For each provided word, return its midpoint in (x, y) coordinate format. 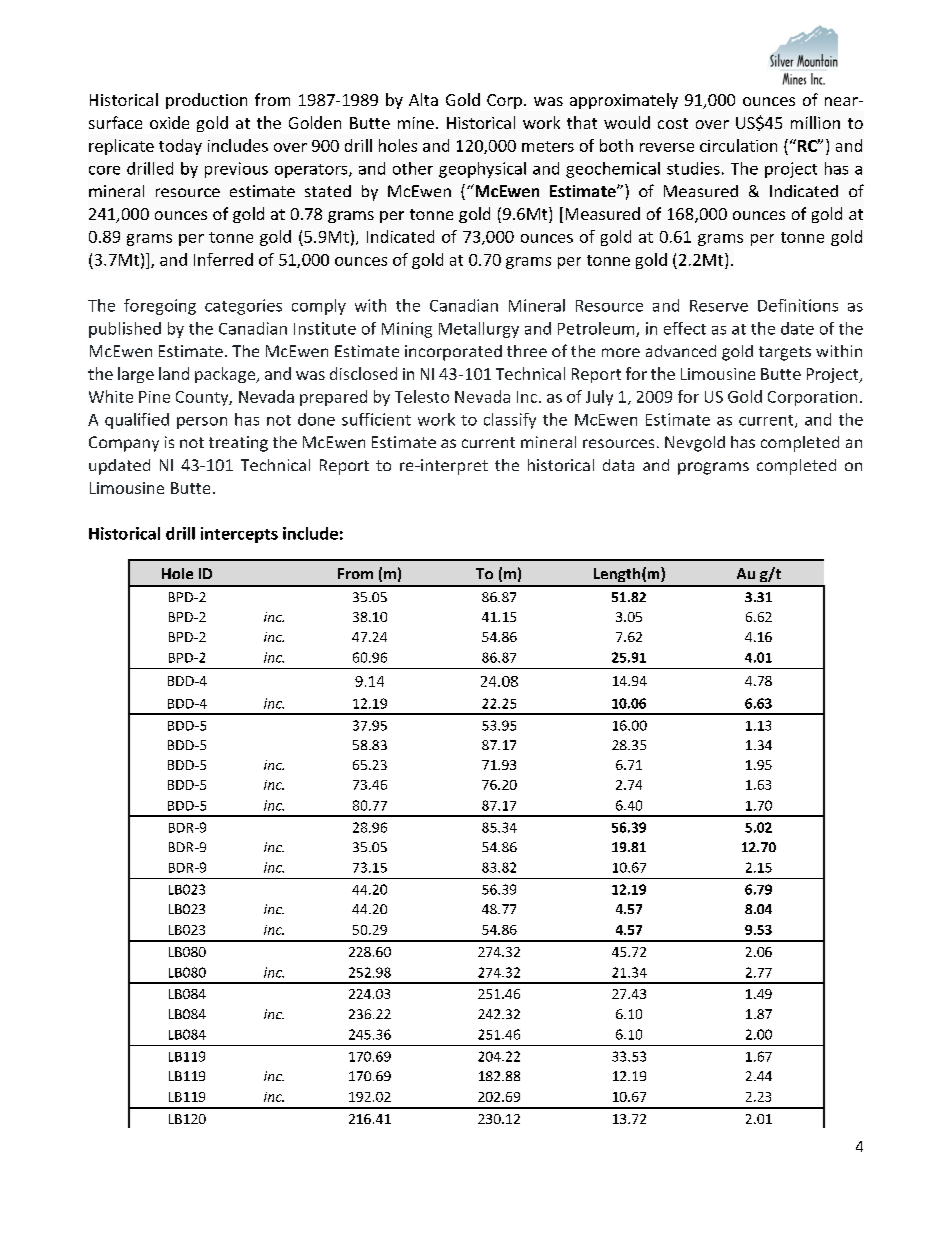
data (618, 465)
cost (673, 123)
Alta (423, 99)
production (206, 101)
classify (510, 421)
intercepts (239, 535)
